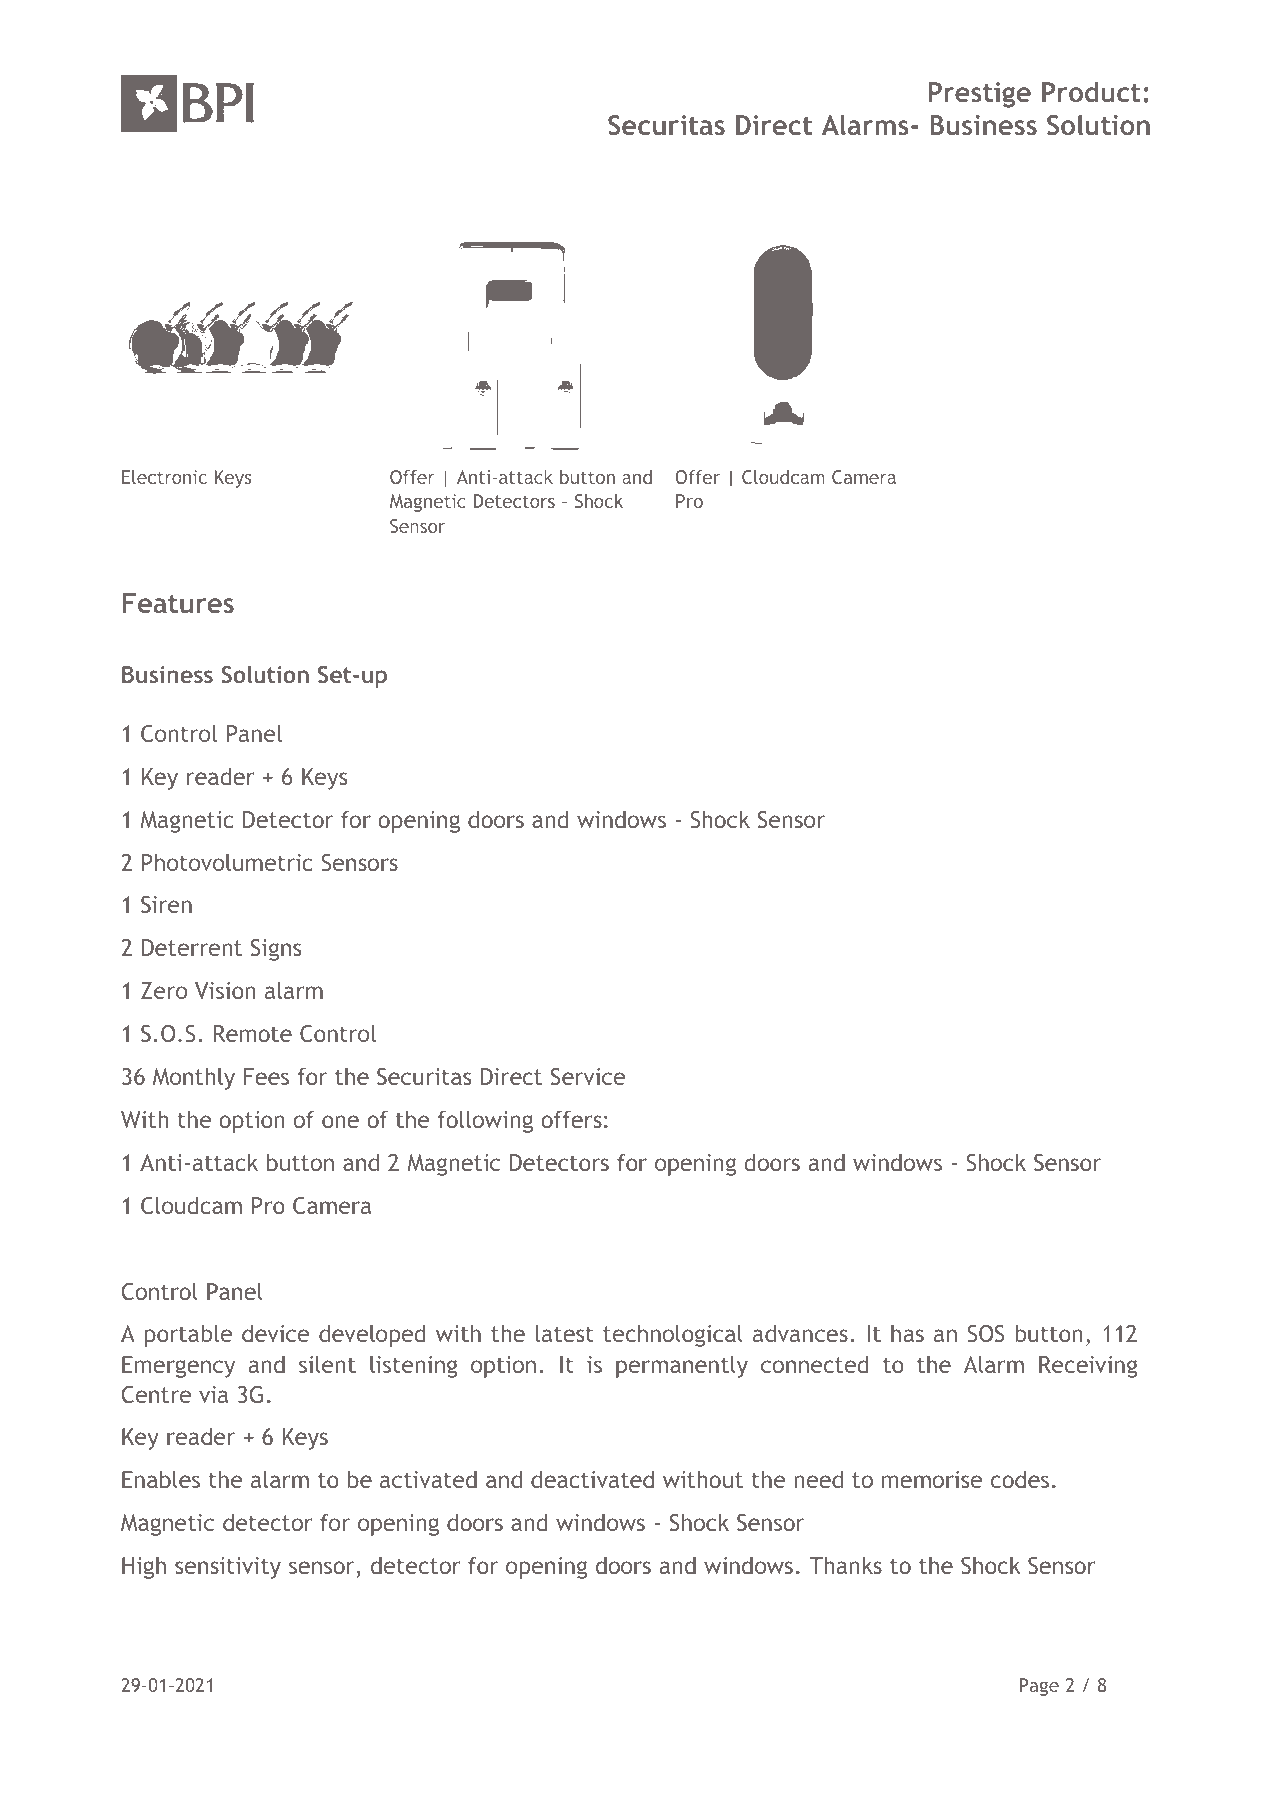  Describe the element at coordinates (980, 95) in the document. I see `Prestige` at that location.
